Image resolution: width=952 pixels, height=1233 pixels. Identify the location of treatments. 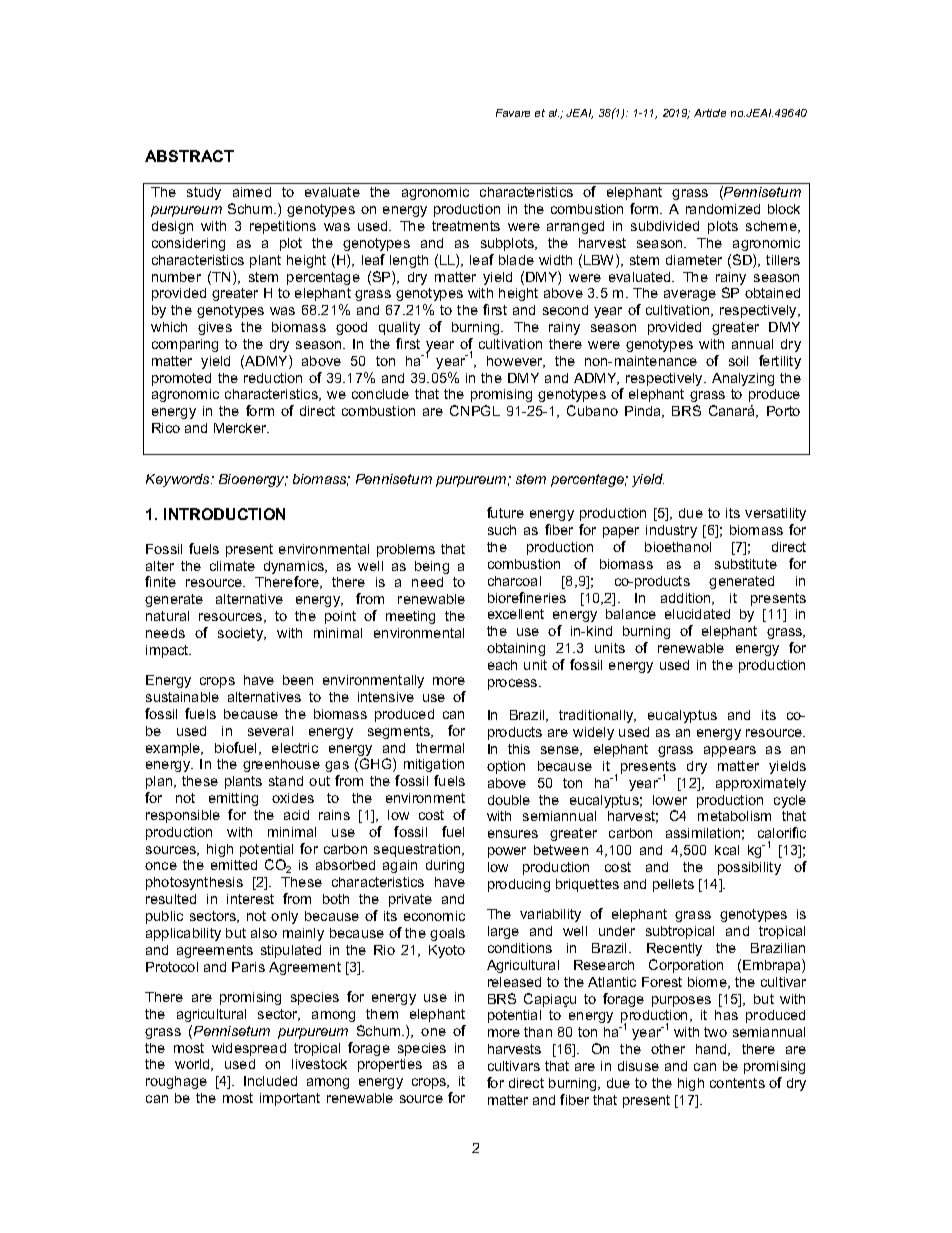
(466, 226).
